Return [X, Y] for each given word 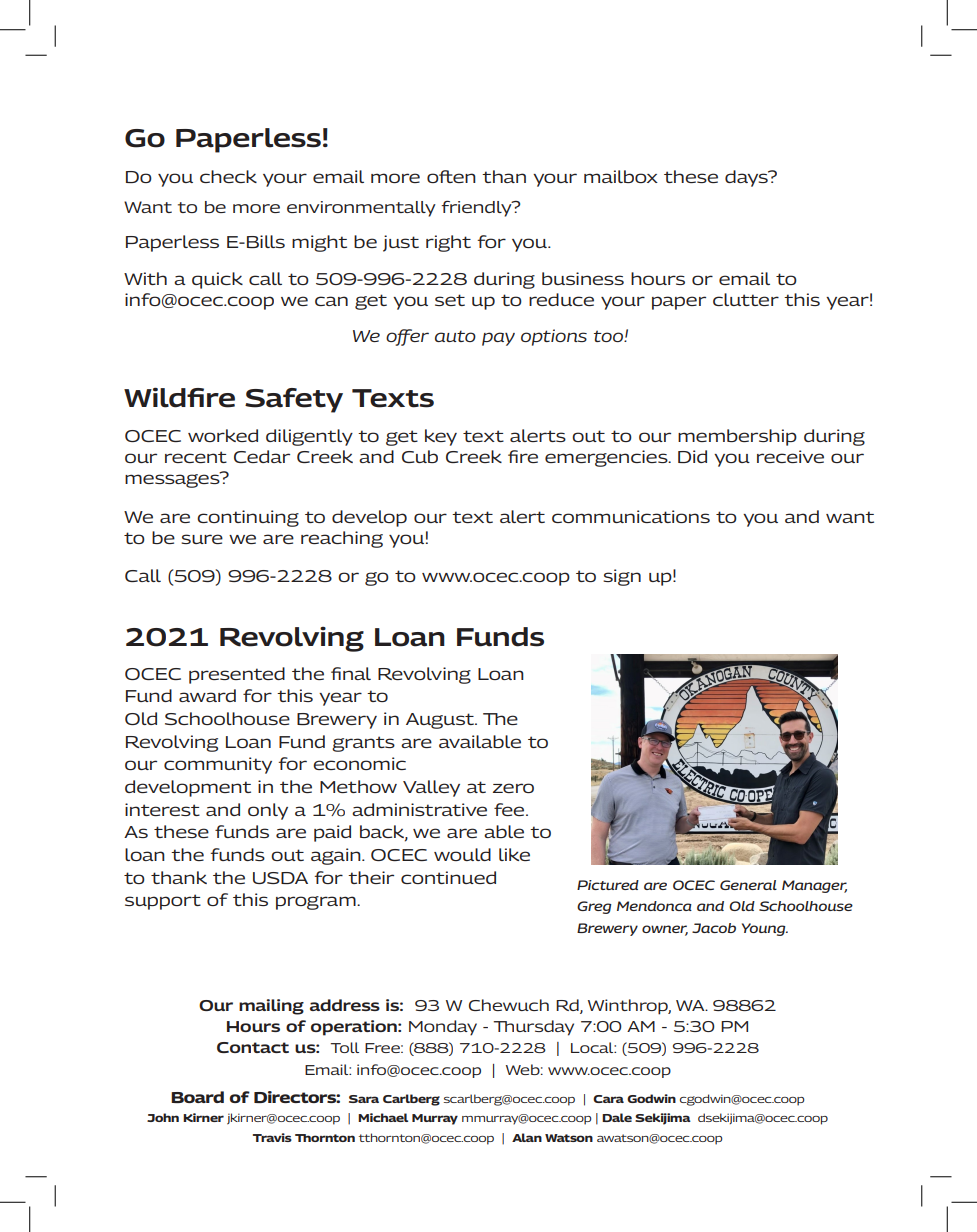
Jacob [714, 928]
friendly [477, 209]
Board [197, 1097]
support [163, 902]
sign [622, 577]
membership [737, 437]
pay [498, 339]
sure [202, 539]
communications [631, 516]
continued [448, 877]
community [218, 765]
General [748, 885]
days [747, 178]
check [228, 176]
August [441, 721]
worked [223, 435]
